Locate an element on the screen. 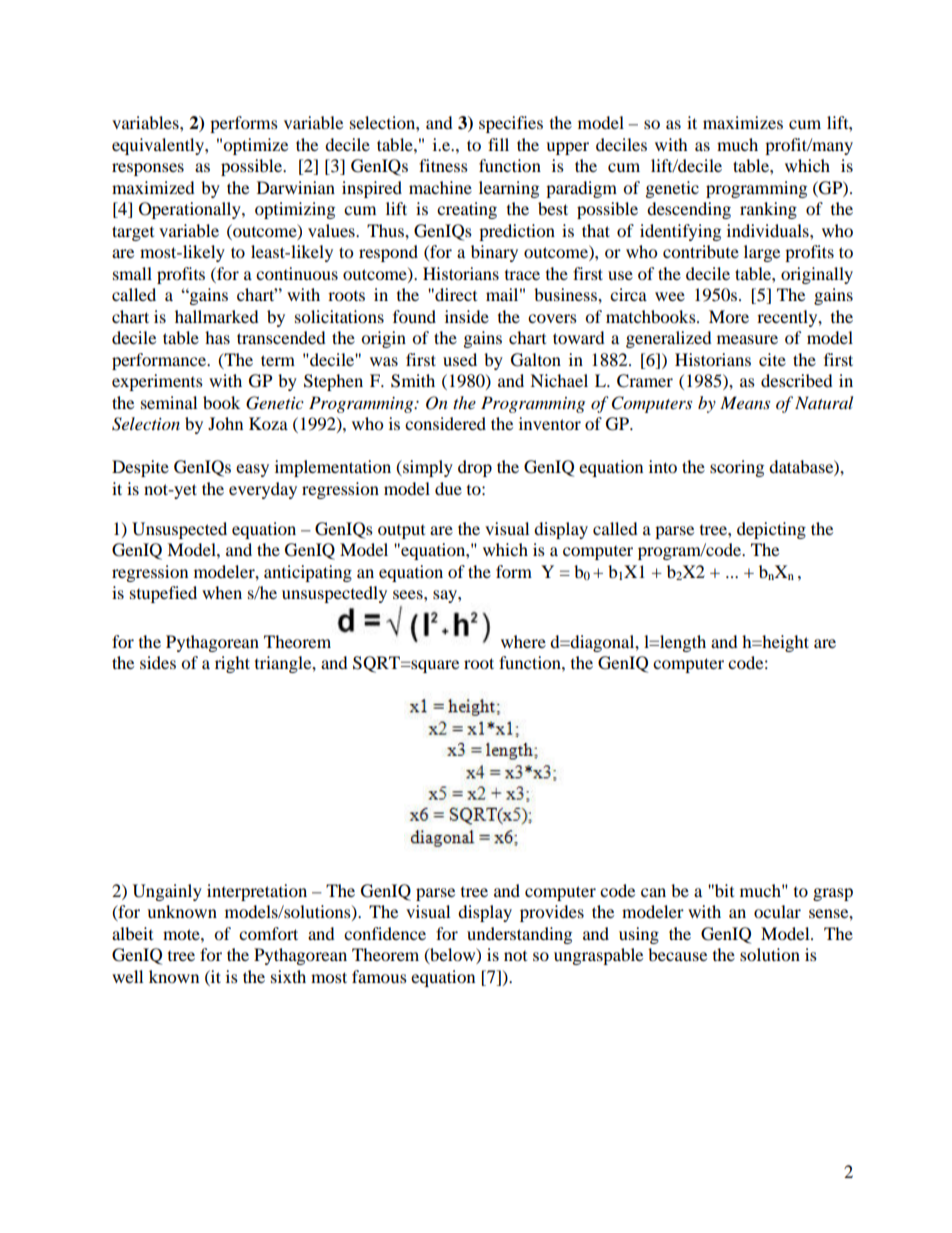  when is located at coordinates (222, 592).
